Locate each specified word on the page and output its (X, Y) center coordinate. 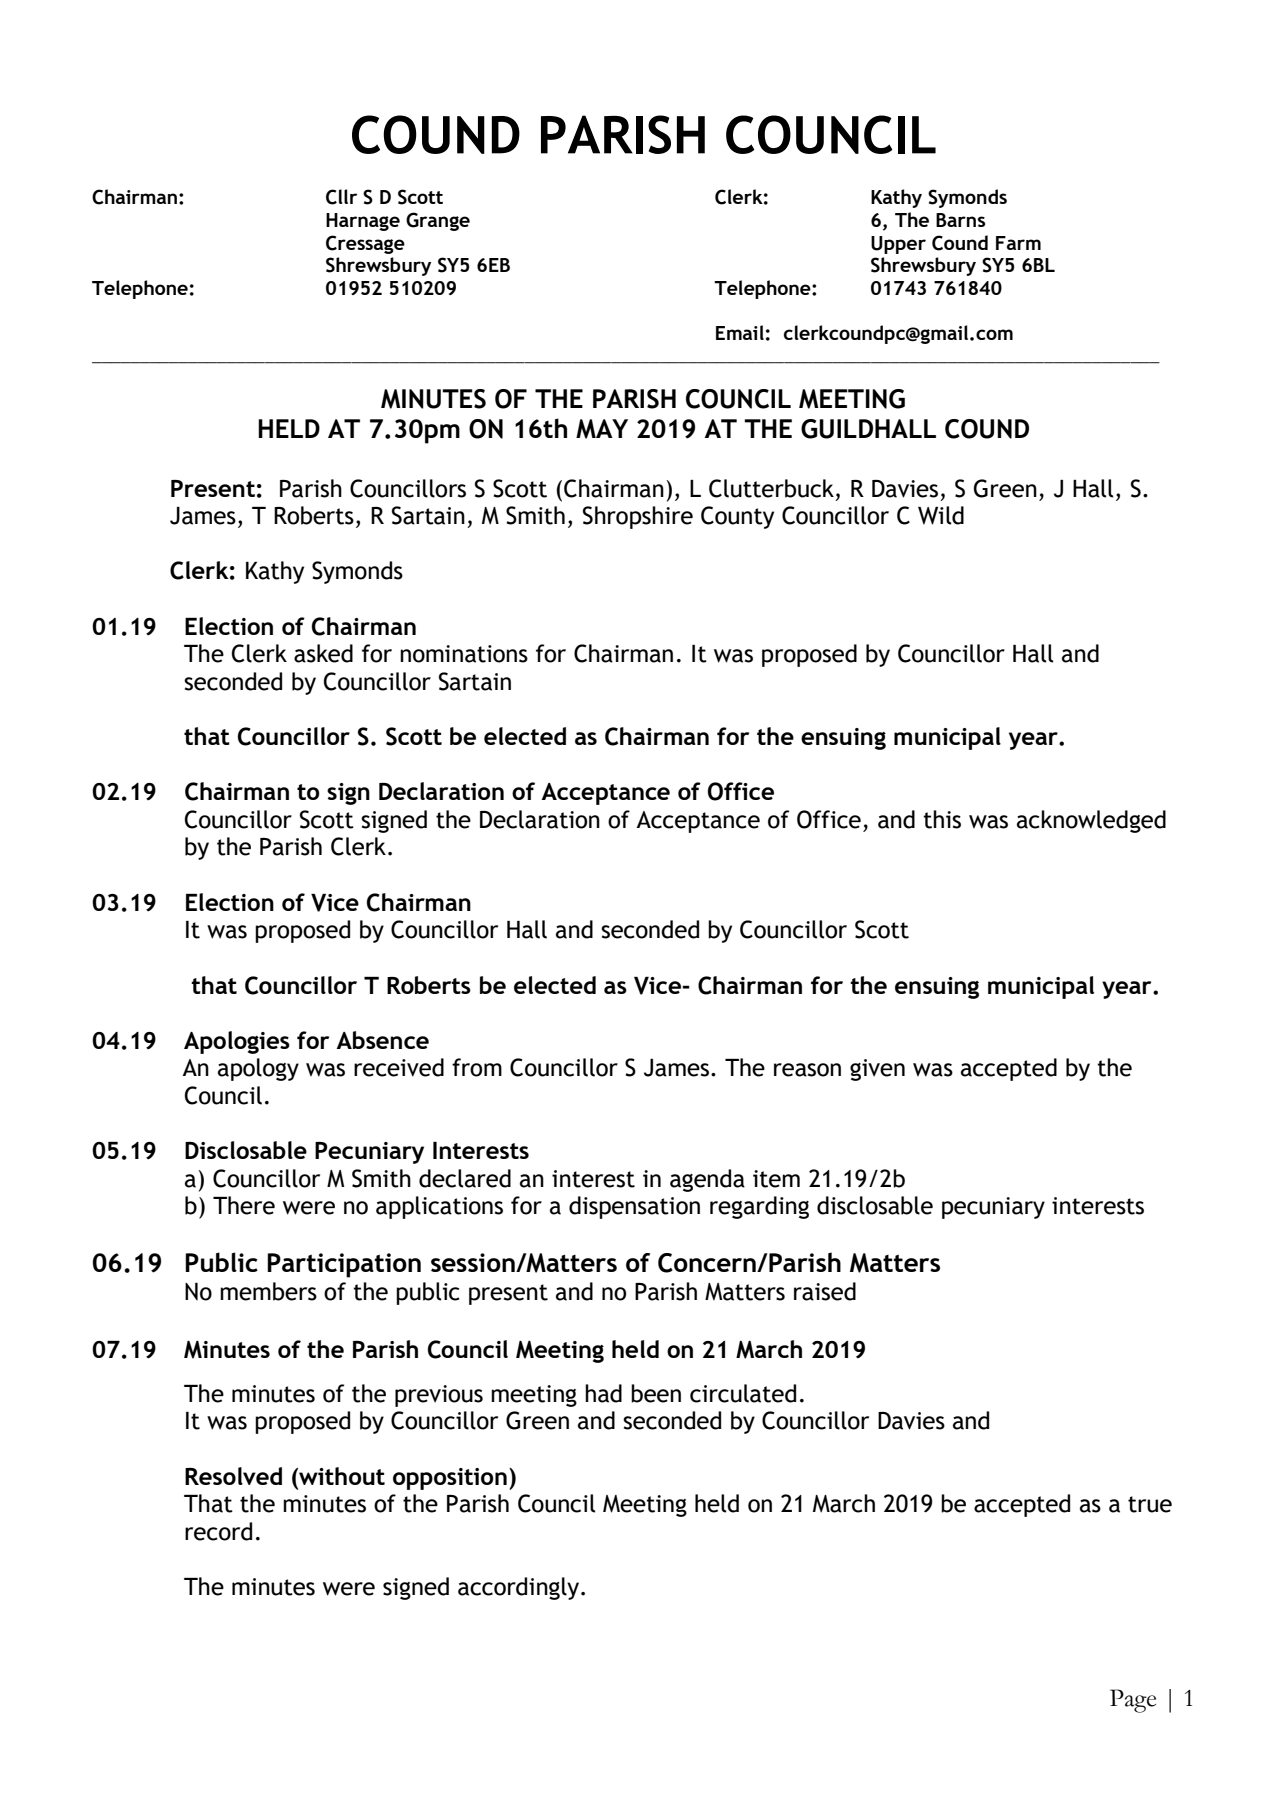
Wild (941, 515)
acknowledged (1091, 821)
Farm (1018, 243)
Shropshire (638, 517)
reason (807, 1070)
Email (740, 332)
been (656, 1393)
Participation (344, 1265)
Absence (382, 1040)
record (218, 1531)
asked (323, 653)
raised (825, 1291)
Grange (438, 221)
